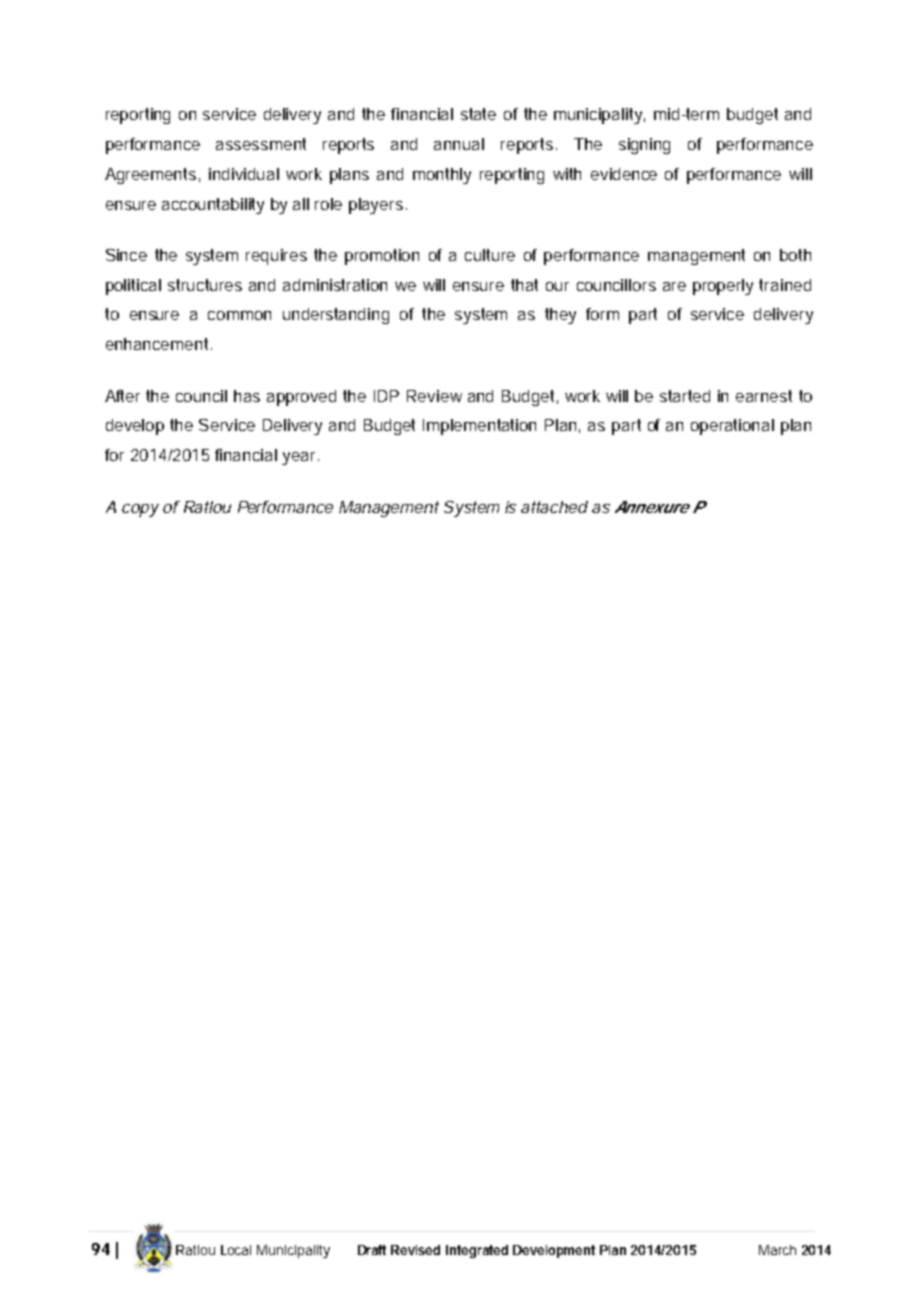  What do you see at coordinates (236, 1250) in the screenshot?
I see `Local` at bounding box center [236, 1250].
